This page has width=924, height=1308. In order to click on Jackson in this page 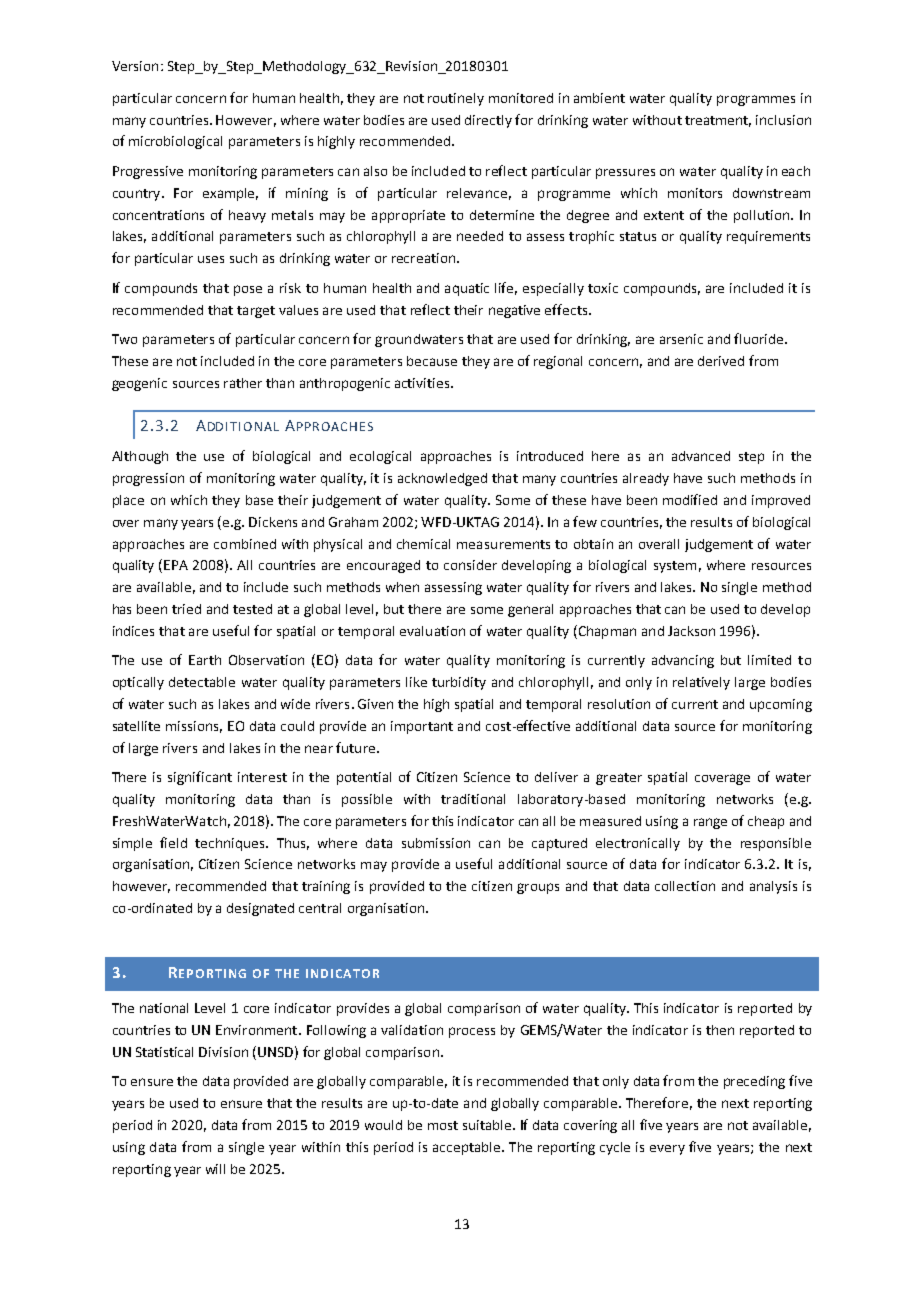, I will do `click(691, 631)`.
